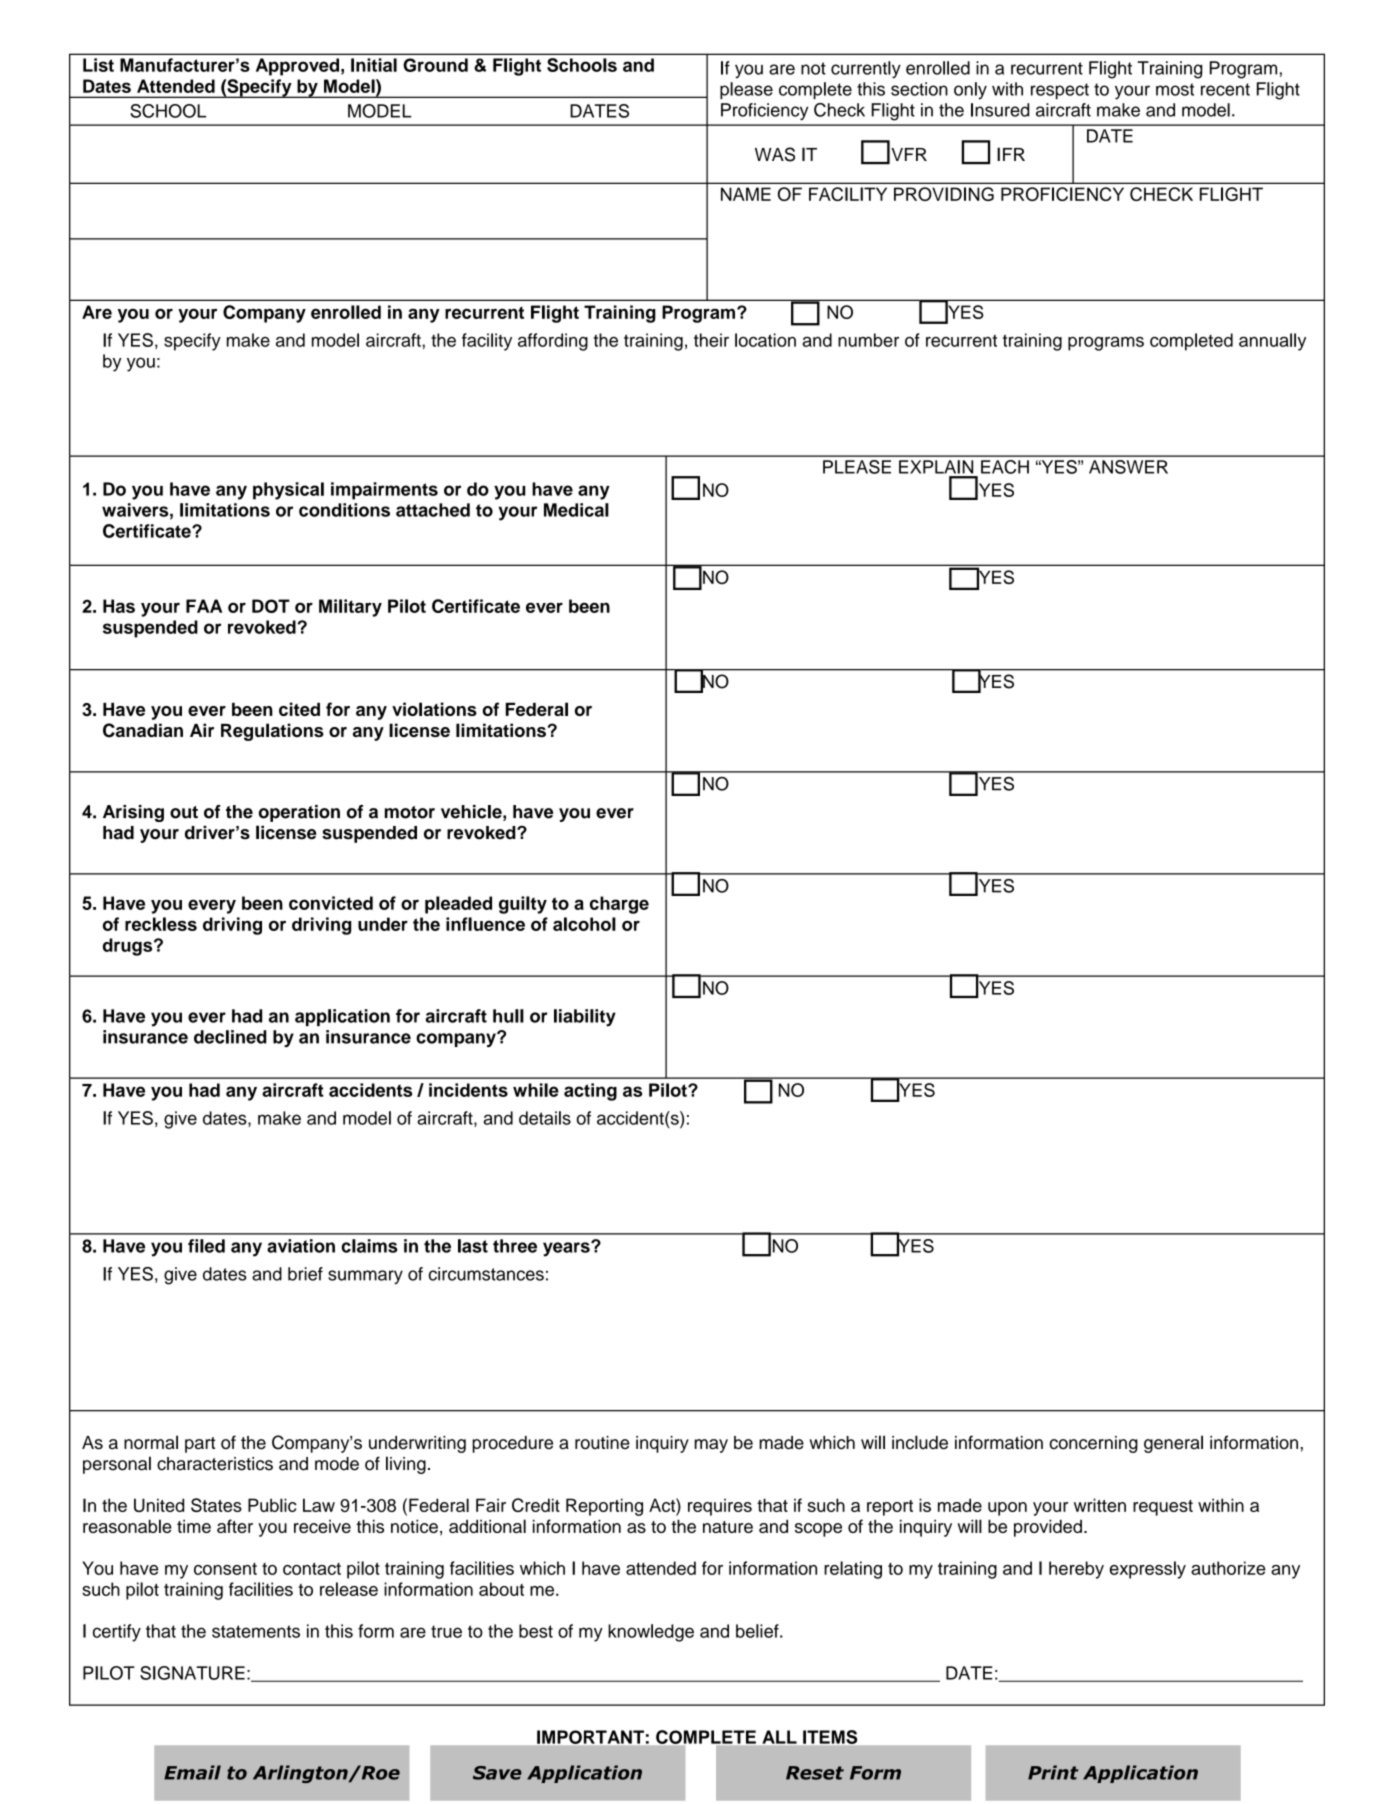 The width and height of the screenshot is (1394, 1804). Describe the element at coordinates (1173, 1444) in the screenshot. I see `general` at that location.
